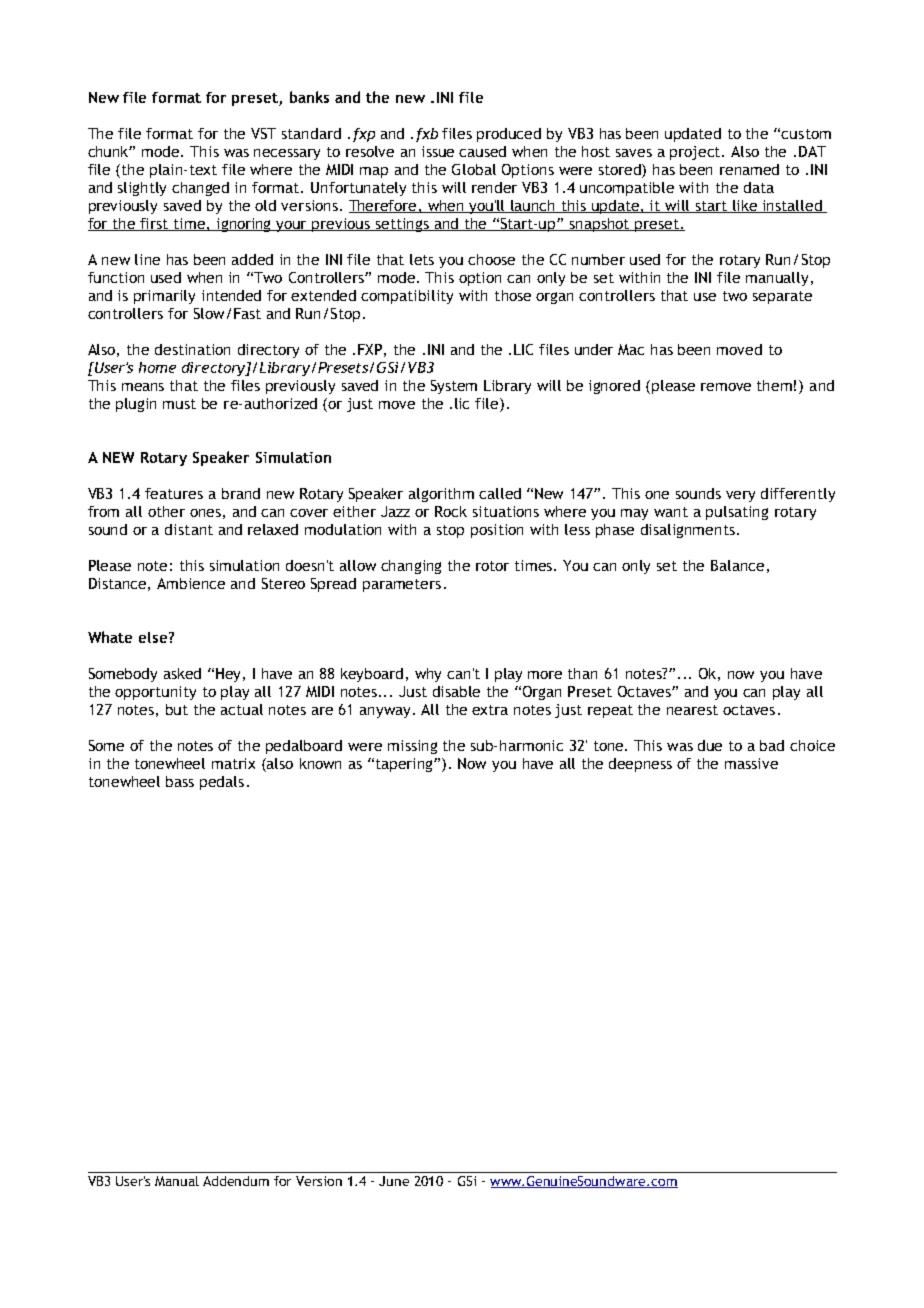  What do you see at coordinates (263, 133) in the image?
I see `VST` at bounding box center [263, 133].
